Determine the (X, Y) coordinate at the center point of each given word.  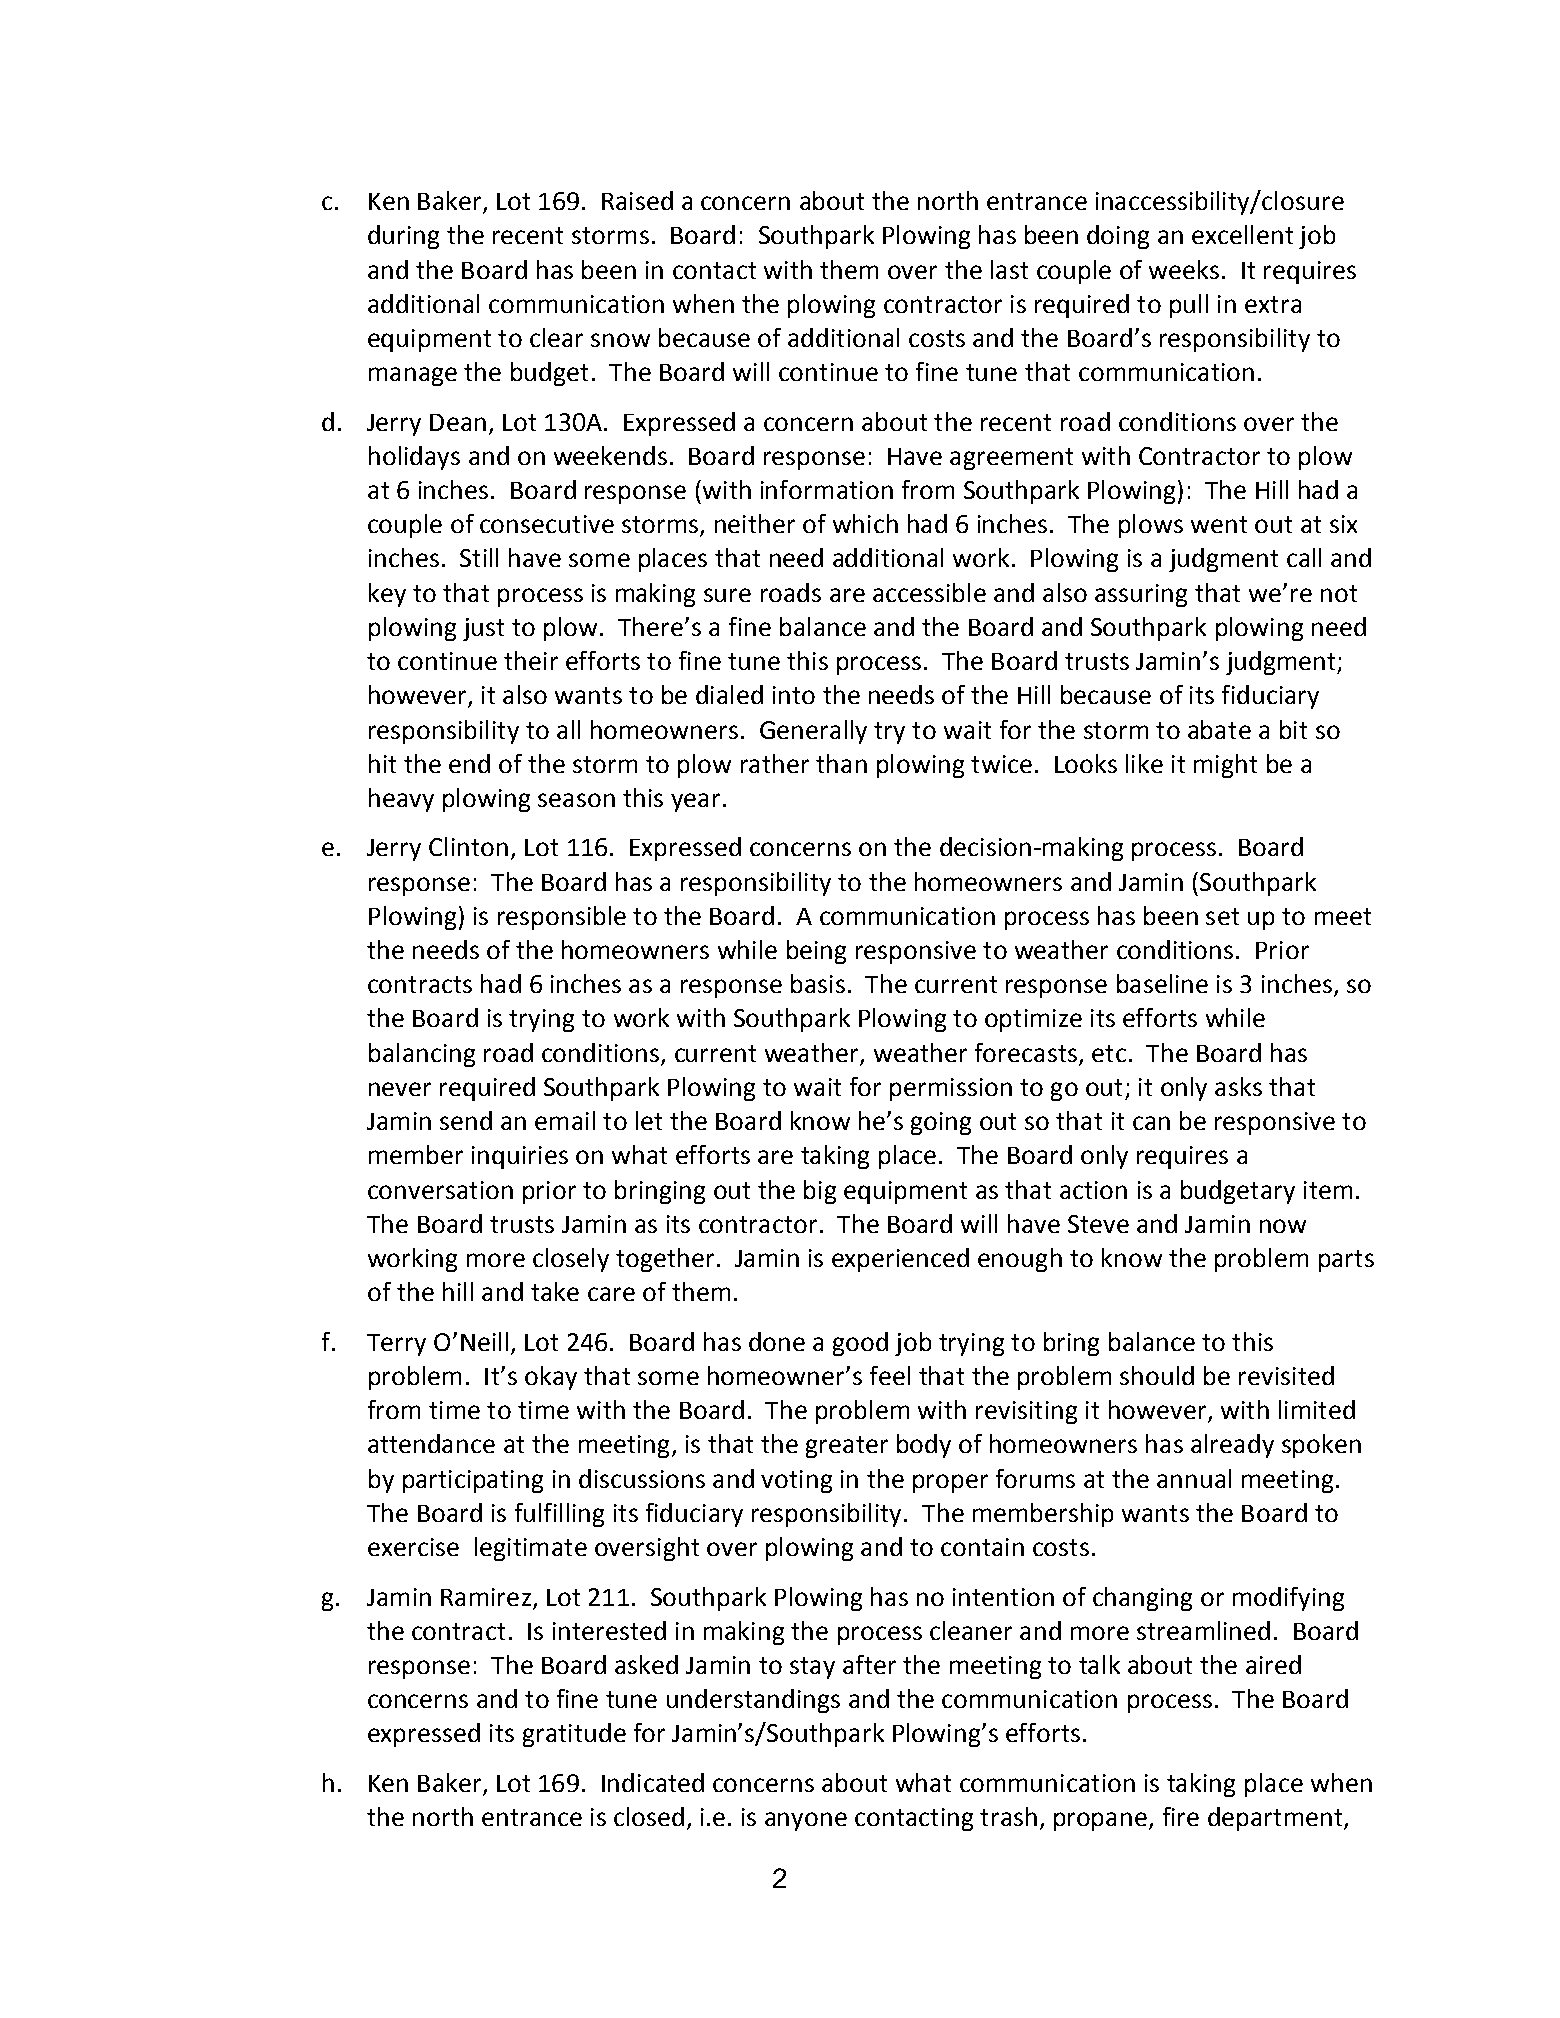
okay (551, 1378)
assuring (1141, 595)
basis (818, 983)
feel (890, 1375)
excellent (1242, 234)
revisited (1286, 1375)
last (1009, 269)
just (483, 629)
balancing (422, 1055)
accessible (929, 592)
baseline (1162, 983)
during (403, 237)
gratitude (574, 1735)
